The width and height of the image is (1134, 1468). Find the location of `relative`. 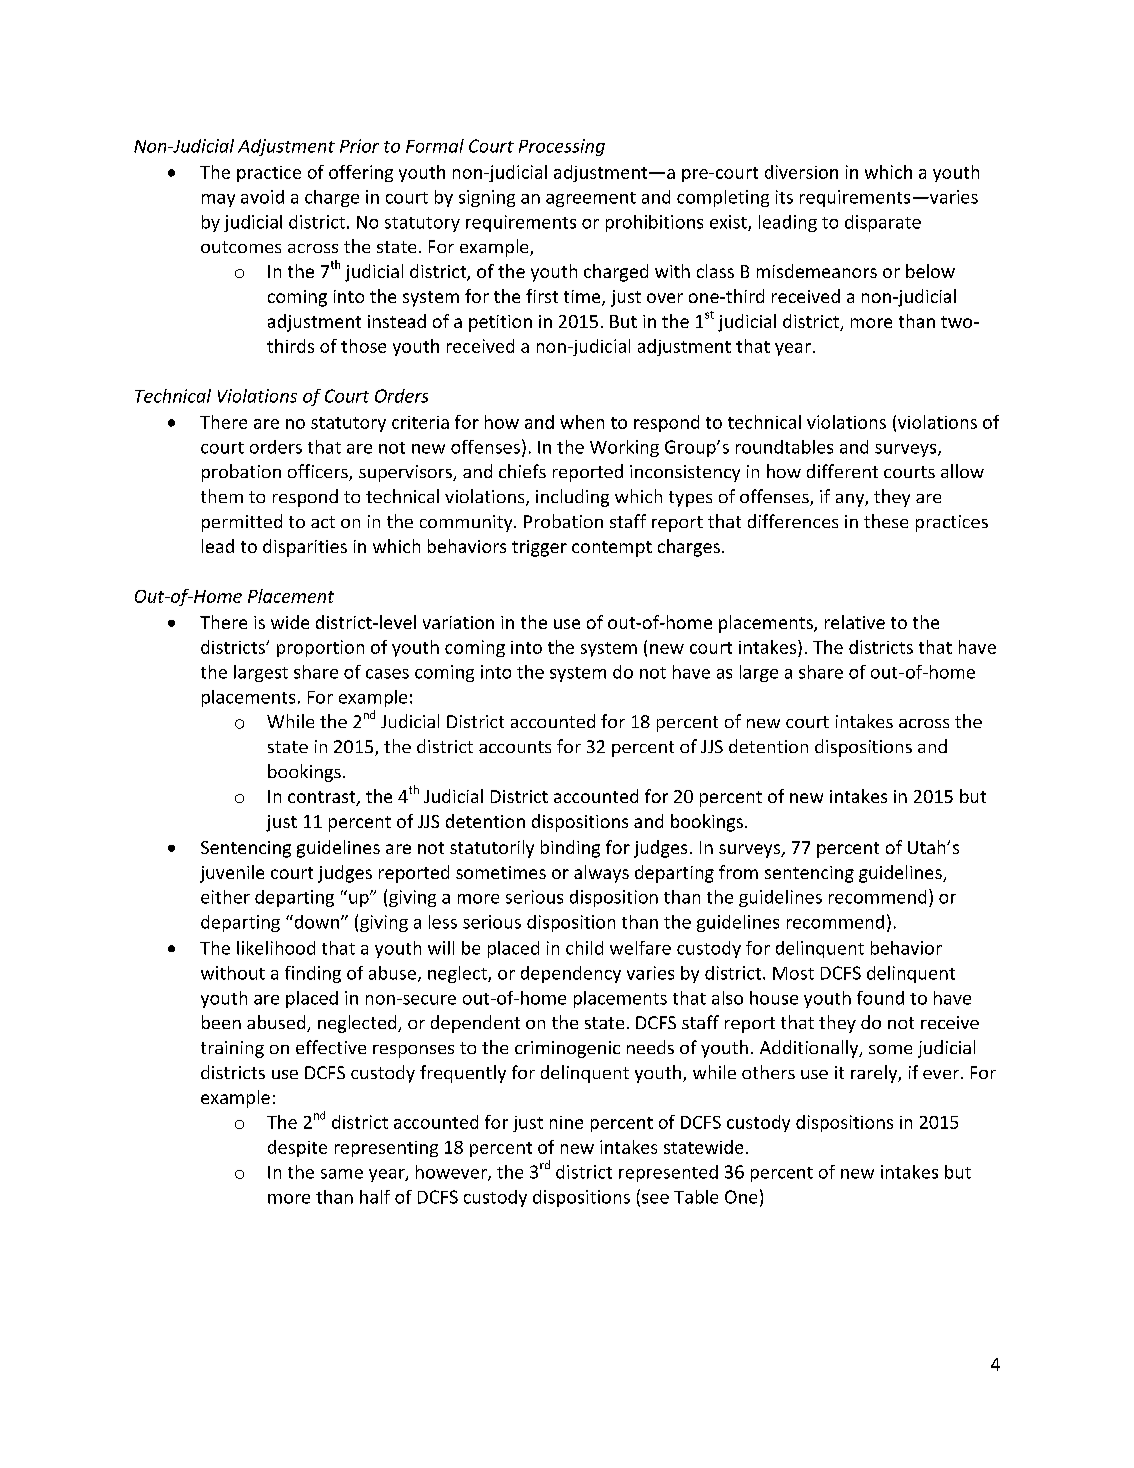

relative is located at coordinates (855, 622).
